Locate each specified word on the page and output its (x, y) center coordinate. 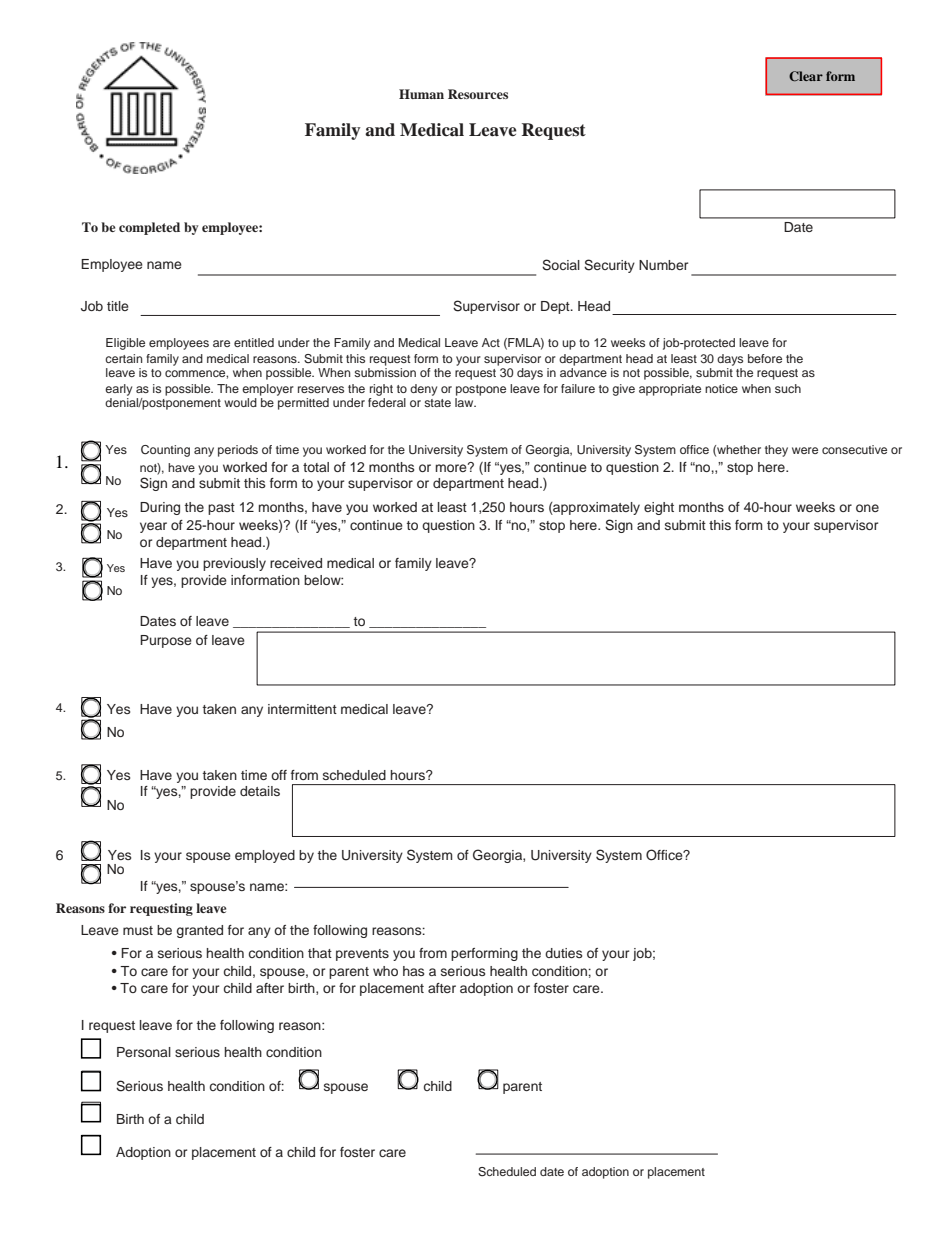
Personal (144, 1052)
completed (149, 228)
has (413, 971)
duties (563, 953)
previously (234, 564)
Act (491, 342)
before (765, 358)
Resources (478, 94)
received (296, 563)
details (260, 791)
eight (659, 508)
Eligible (125, 344)
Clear (806, 76)
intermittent (302, 709)
